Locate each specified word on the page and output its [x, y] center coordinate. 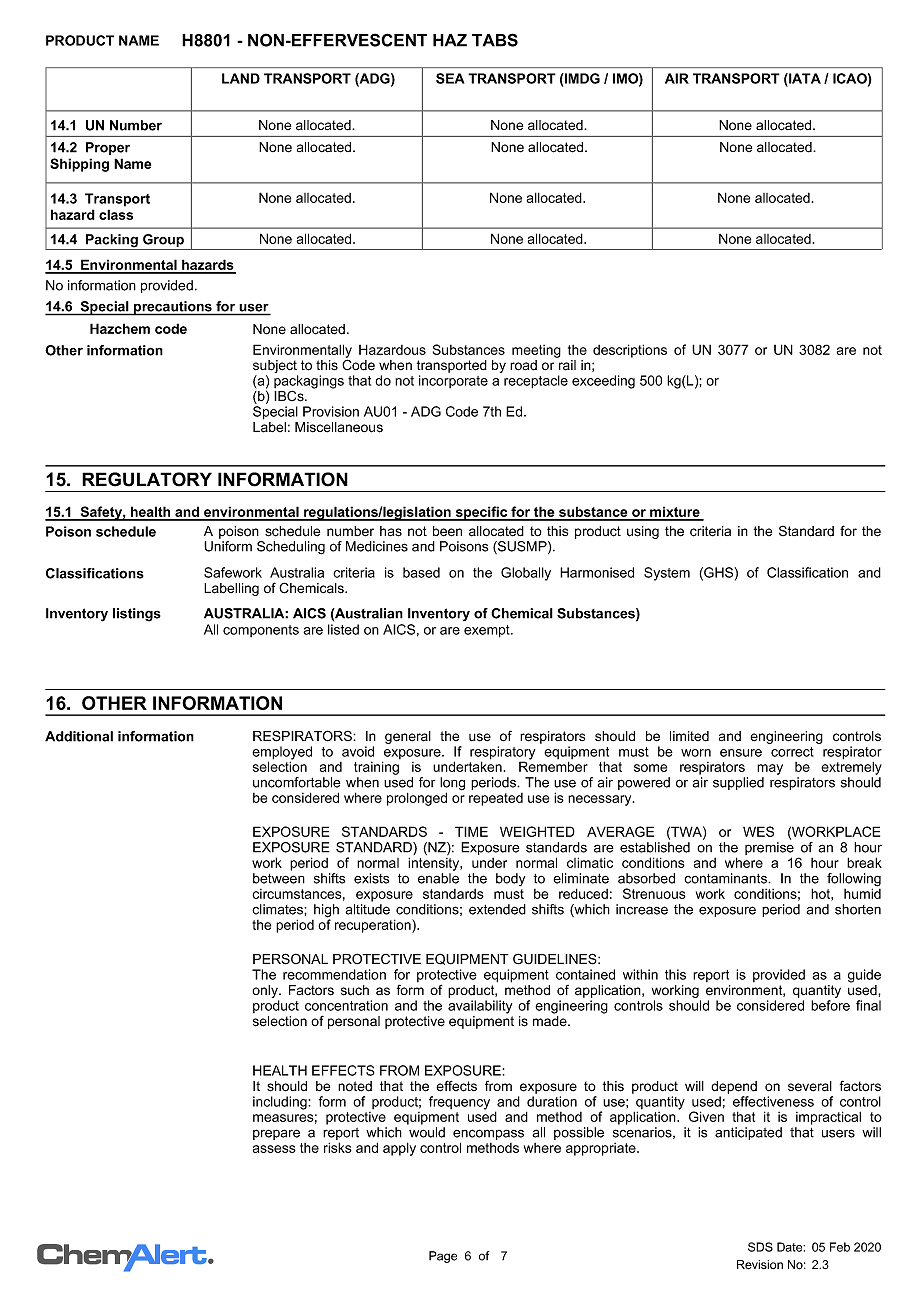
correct [792, 752]
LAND [241, 78]
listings [137, 615]
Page [443, 1257]
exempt [488, 631]
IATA [804, 79]
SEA [450, 78]
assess [274, 1149]
